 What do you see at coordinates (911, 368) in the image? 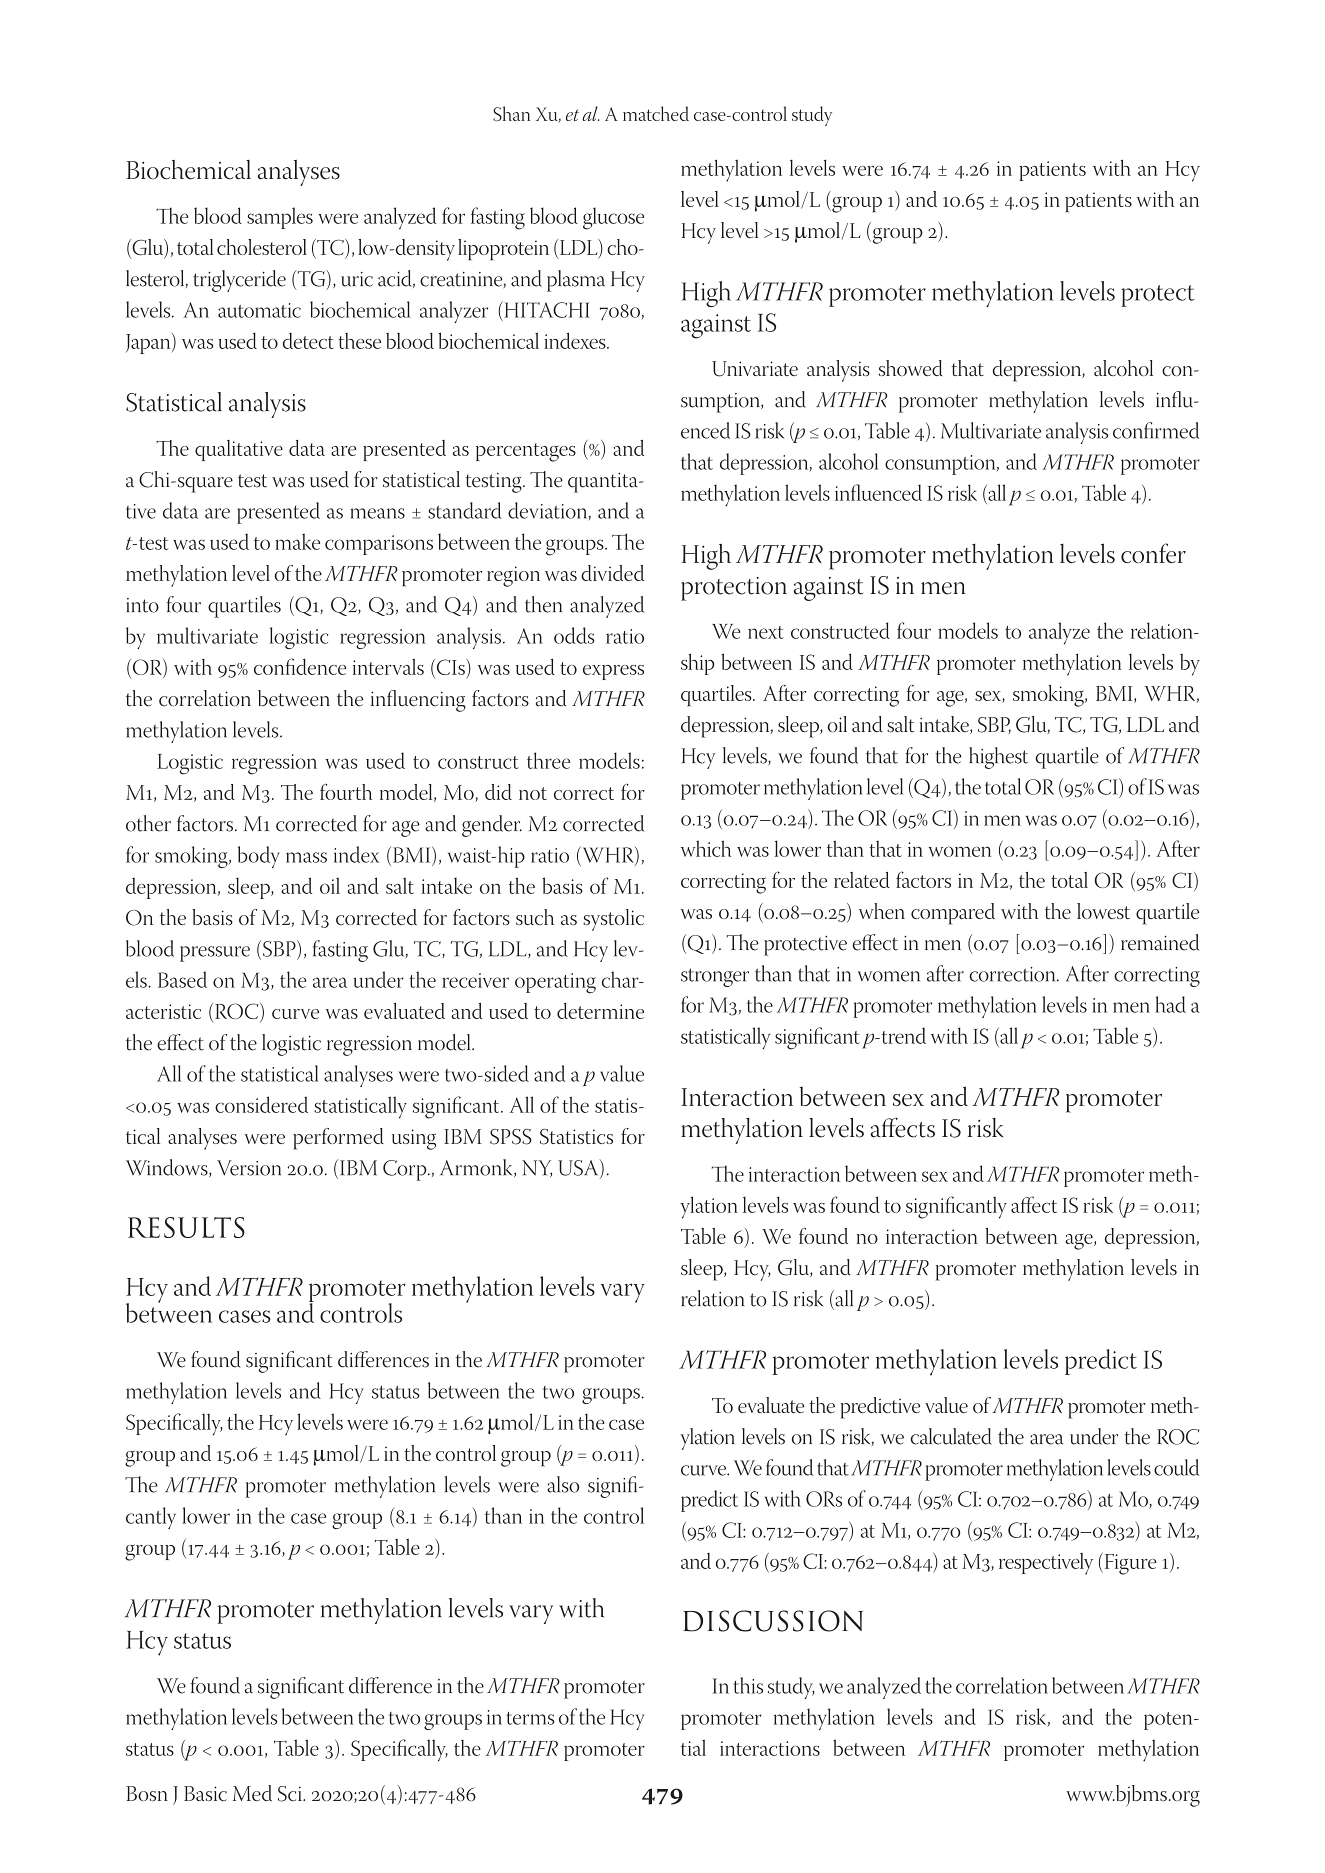
I see `showed` at bounding box center [911, 368].
